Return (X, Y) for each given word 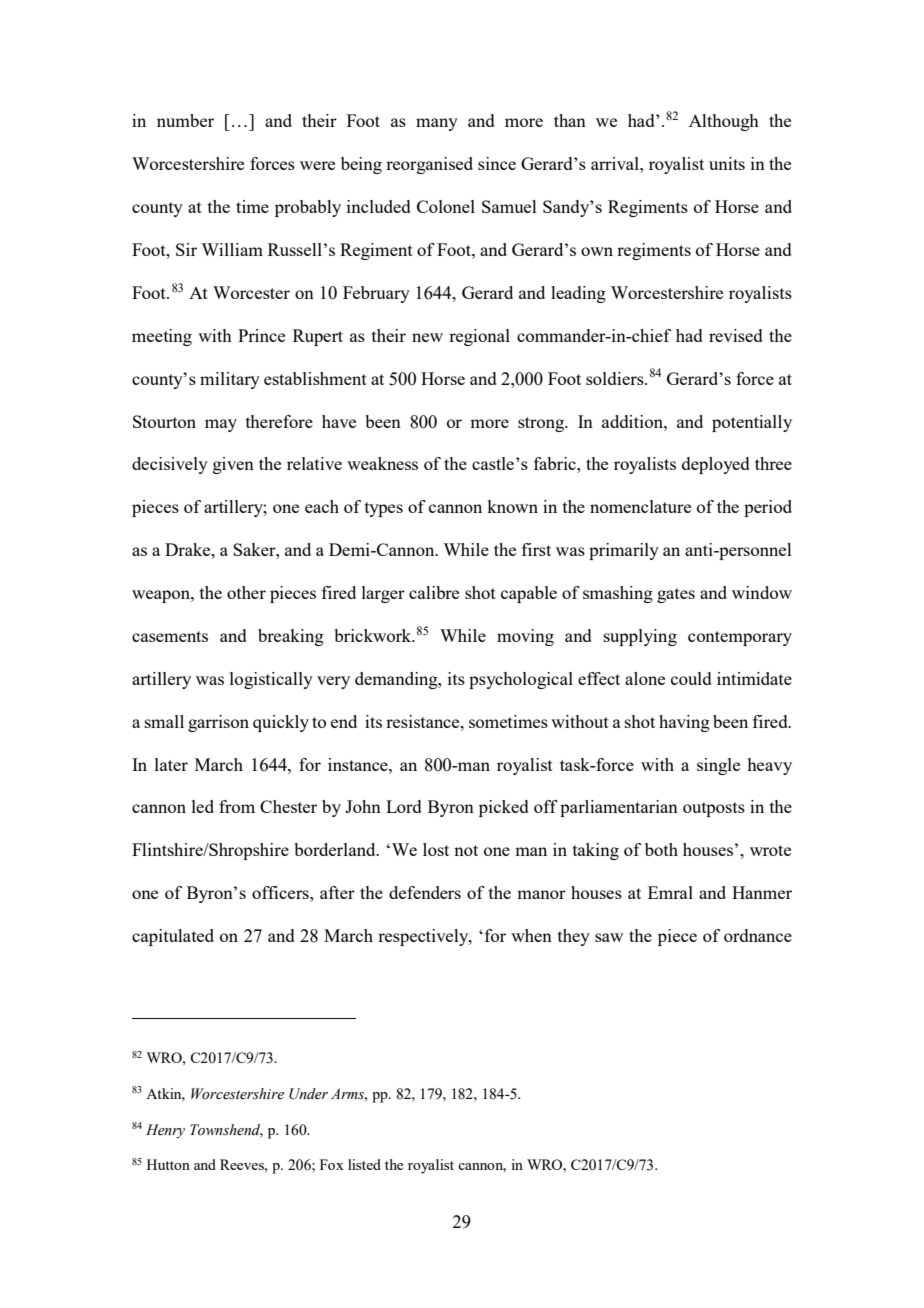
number (185, 120)
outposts (714, 809)
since (497, 163)
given (233, 465)
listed (364, 1164)
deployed (716, 465)
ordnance (758, 935)
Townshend (226, 1130)
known (512, 506)
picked (504, 808)
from (237, 806)
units (727, 163)
